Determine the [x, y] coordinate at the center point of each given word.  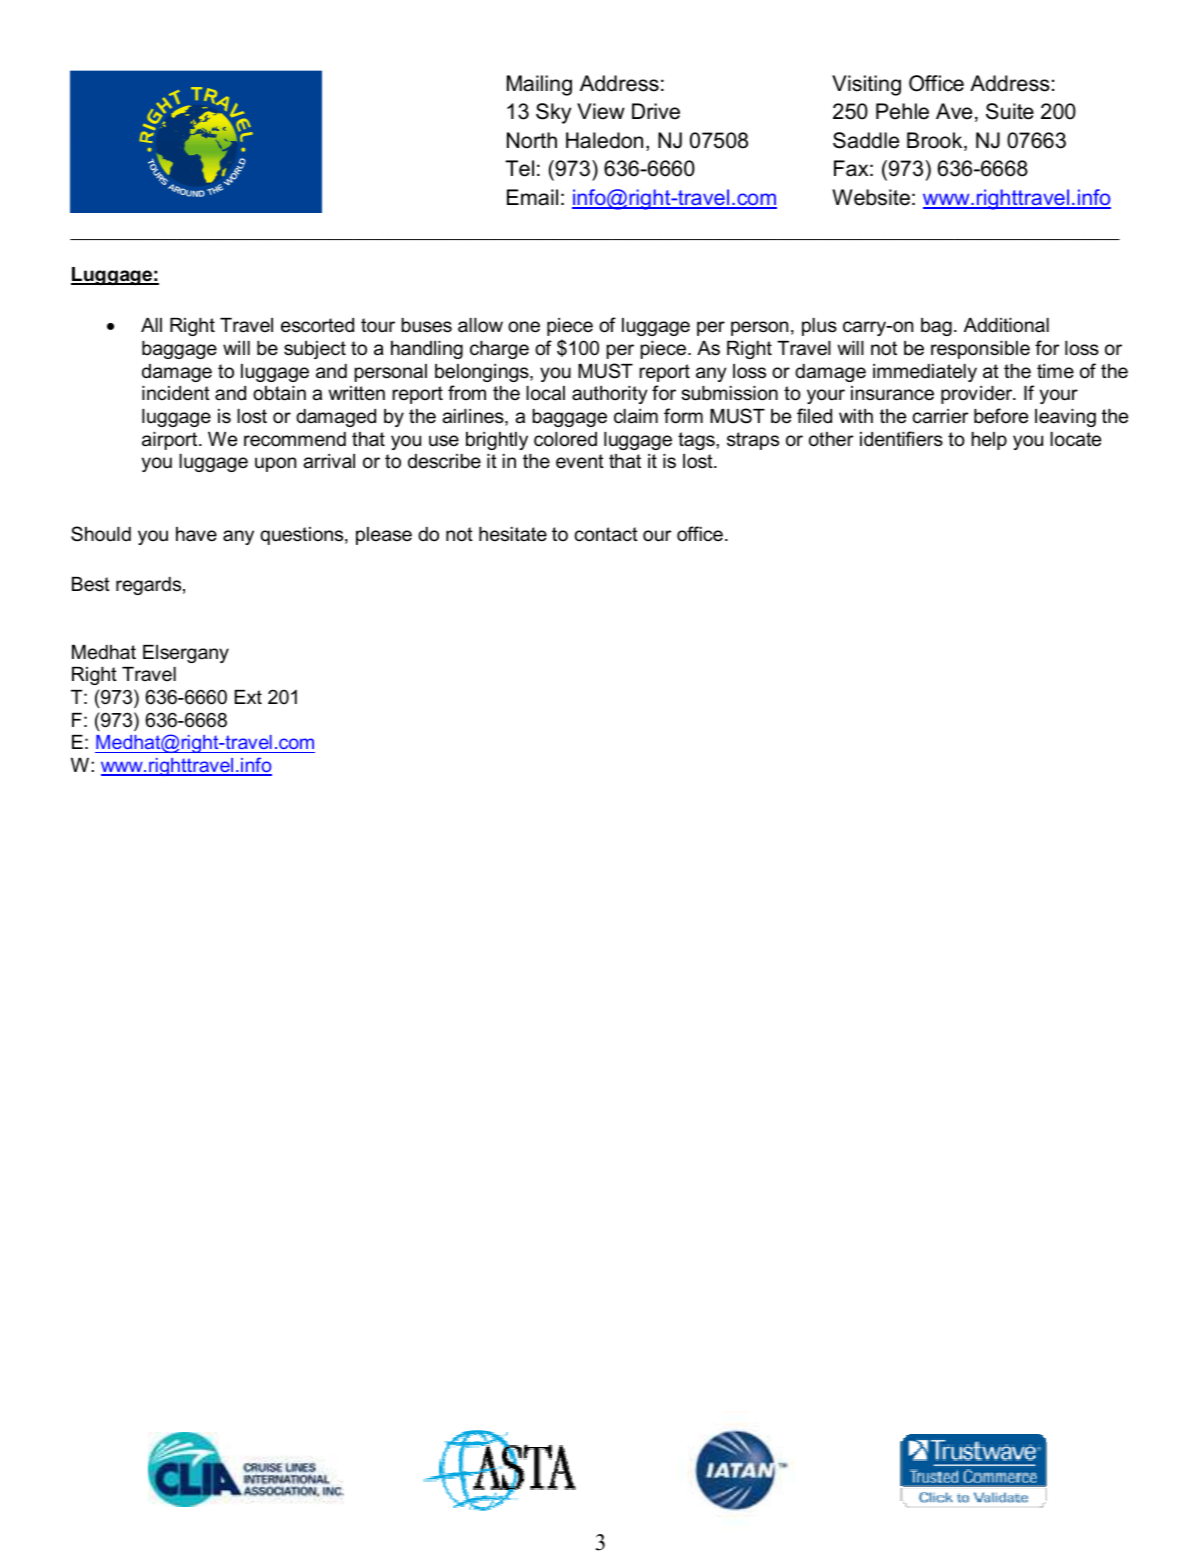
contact [606, 534]
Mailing [539, 85]
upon [275, 464]
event [580, 461]
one [524, 327]
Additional [1006, 325]
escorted [317, 325]
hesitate [513, 534]
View [601, 111]
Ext [248, 697]
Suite [1010, 111]
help [989, 441]
